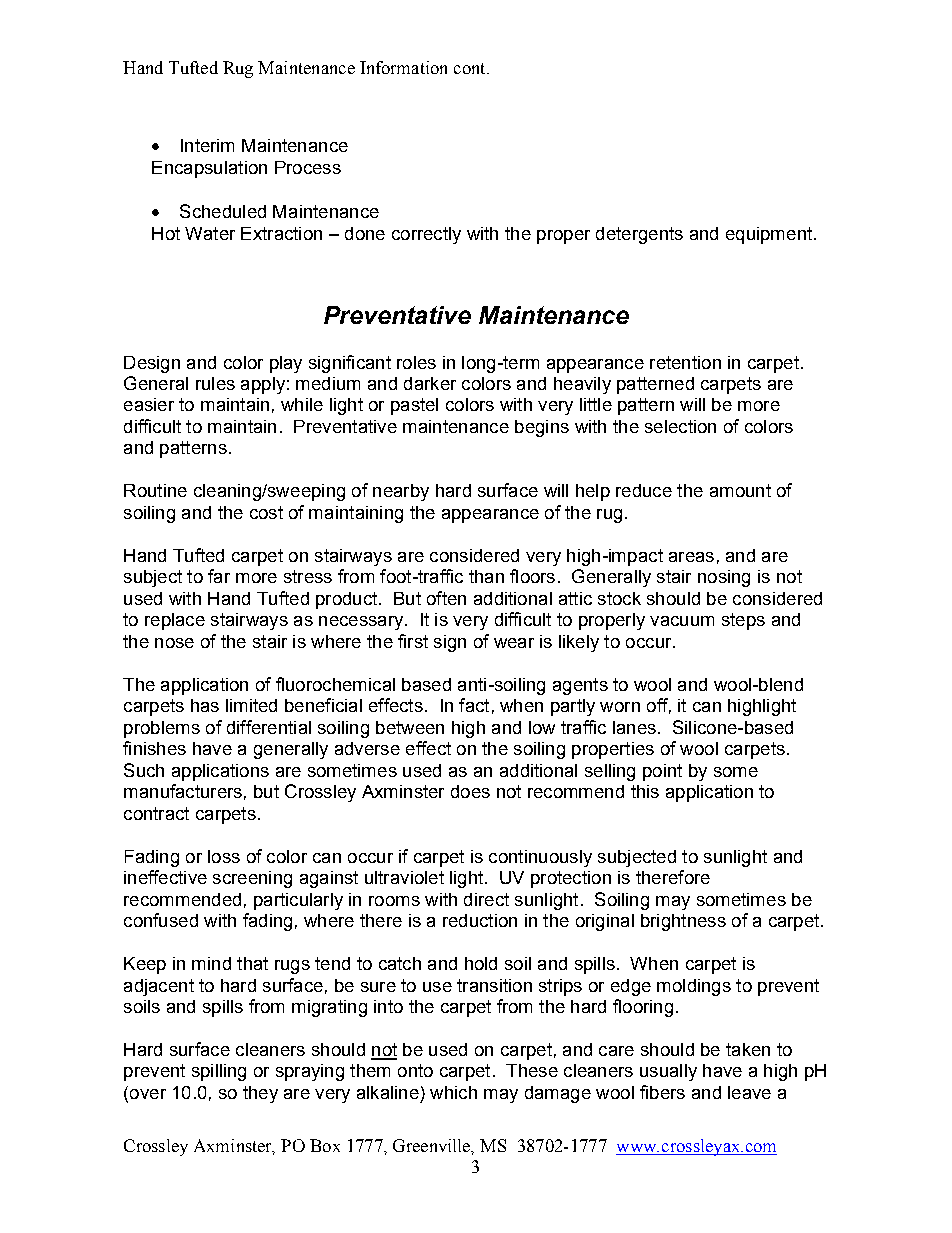  Describe the element at coordinates (683, 922) in the page. I see `brightness` at that location.
